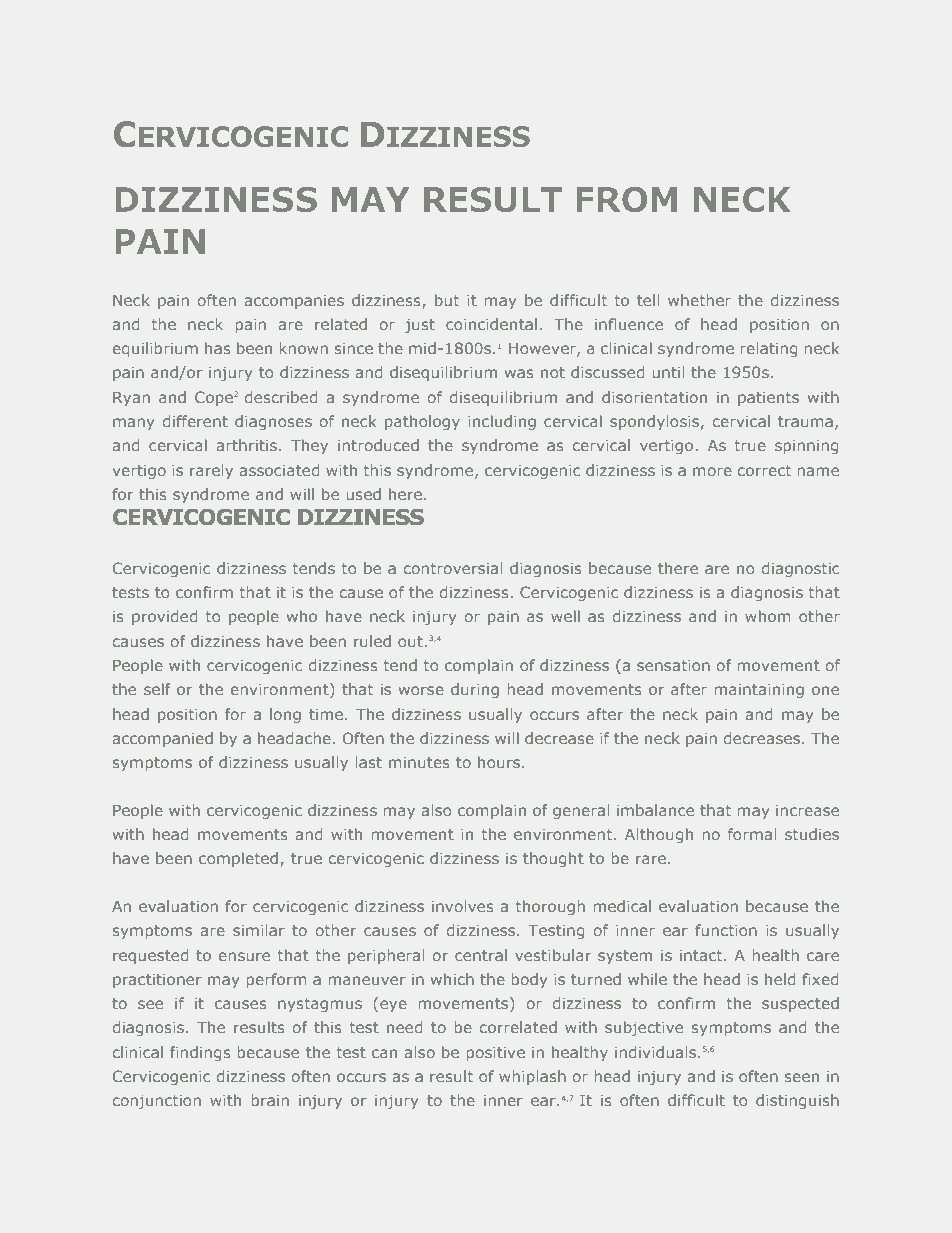 The width and height of the image is (952, 1233). What do you see at coordinates (294, 302) in the image?
I see `accompanies` at bounding box center [294, 302].
